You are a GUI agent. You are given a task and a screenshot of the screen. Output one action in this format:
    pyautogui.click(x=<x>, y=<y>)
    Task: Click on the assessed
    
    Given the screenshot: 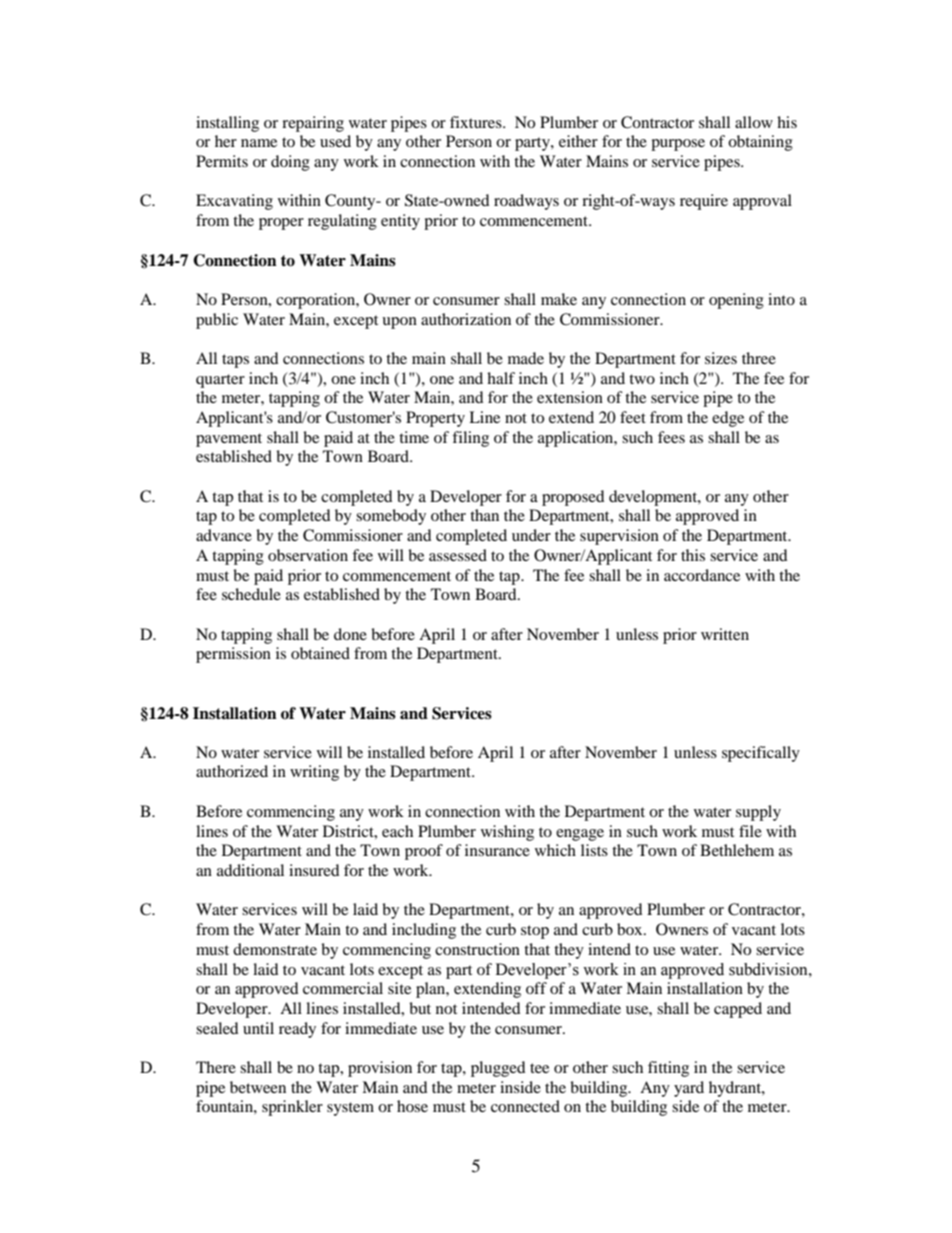 What is the action you would take?
    pyautogui.click(x=458, y=555)
